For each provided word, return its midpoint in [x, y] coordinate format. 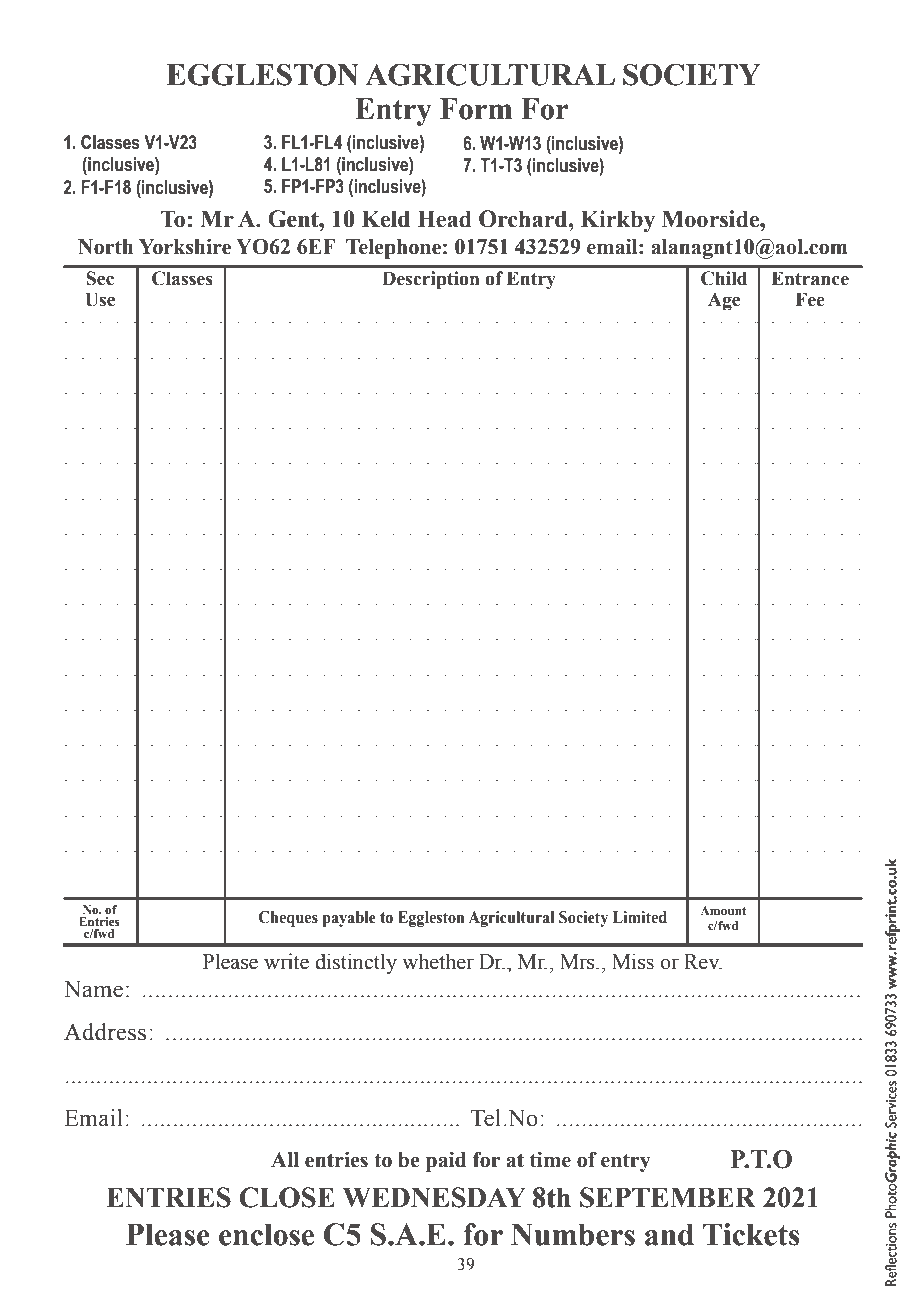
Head [445, 219]
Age [724, 302]
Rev [703, 962]
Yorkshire [185, 247]
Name [93, 989]
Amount [723, 910]
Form [476, 109]
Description [430, 280]
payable [349, 919]
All [285, 1159]
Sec [100, 278]
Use [100, 299]
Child [724, 278]
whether [438, 961]
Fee [810, 299]
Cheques [288, 919]
